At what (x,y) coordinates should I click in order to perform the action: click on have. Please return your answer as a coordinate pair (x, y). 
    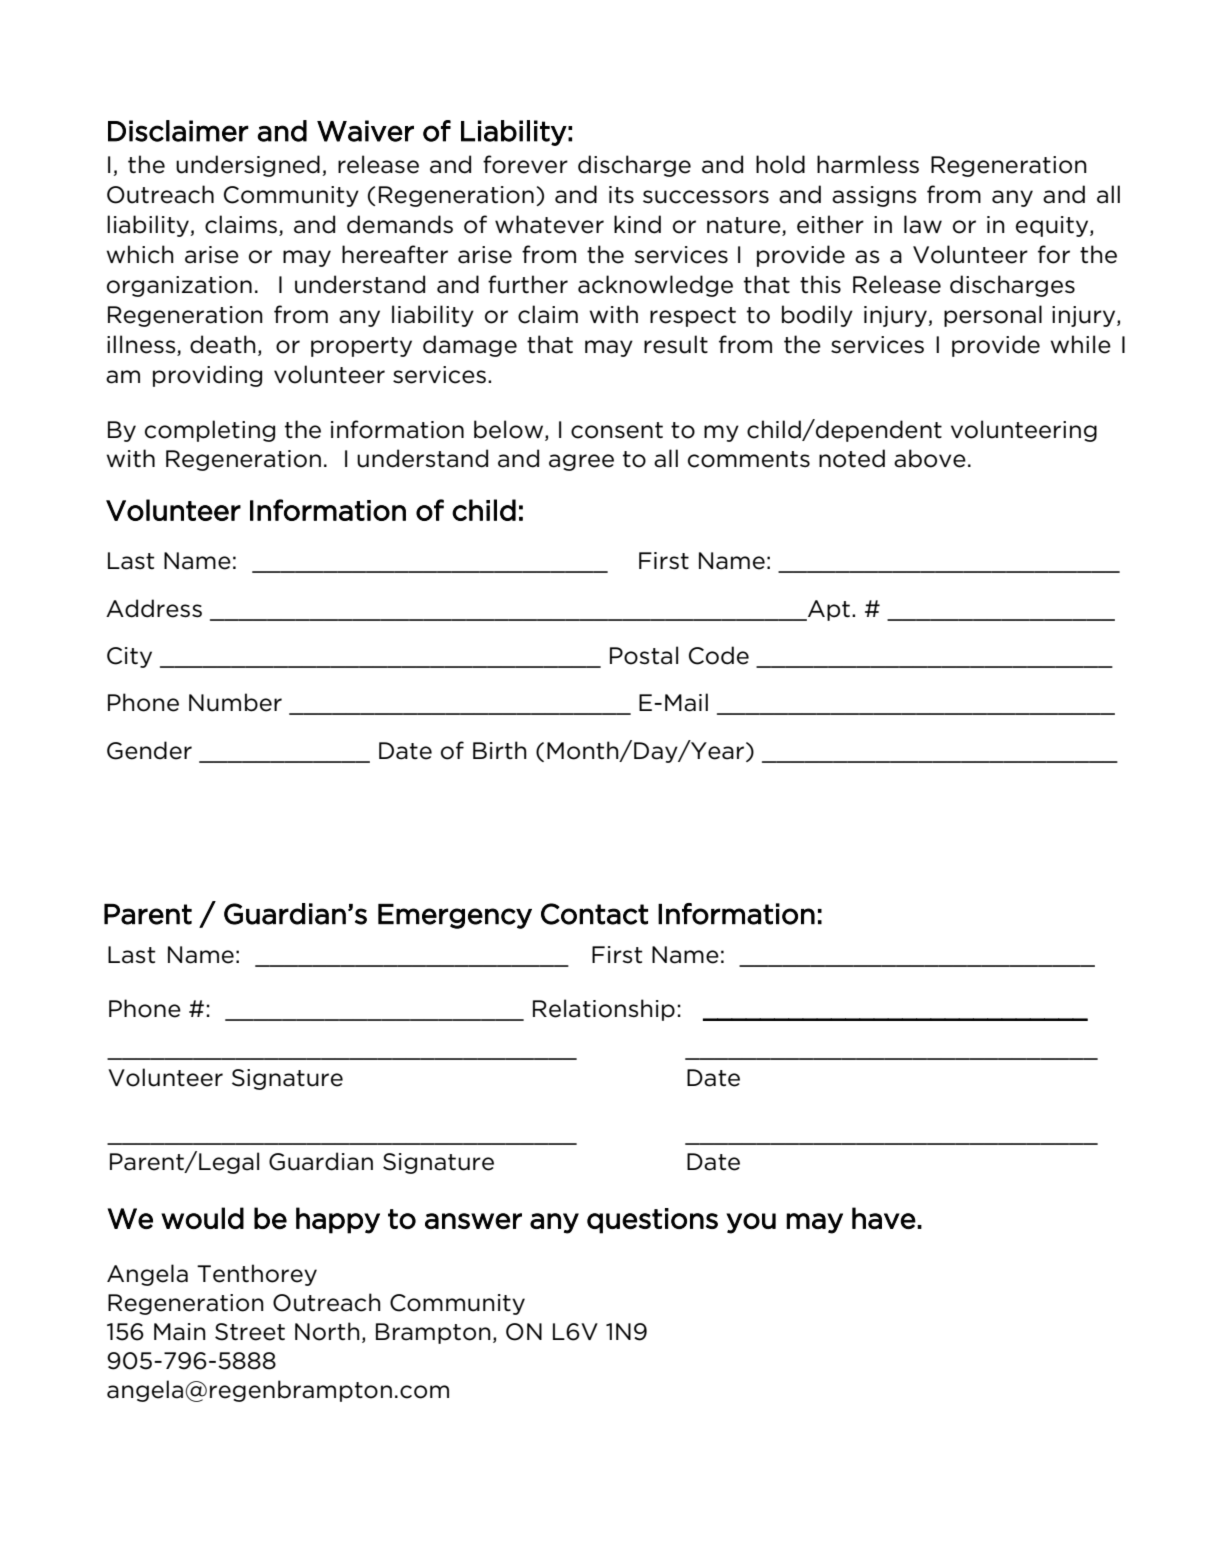
    Looking at the image, I should click on (884, 1218).
